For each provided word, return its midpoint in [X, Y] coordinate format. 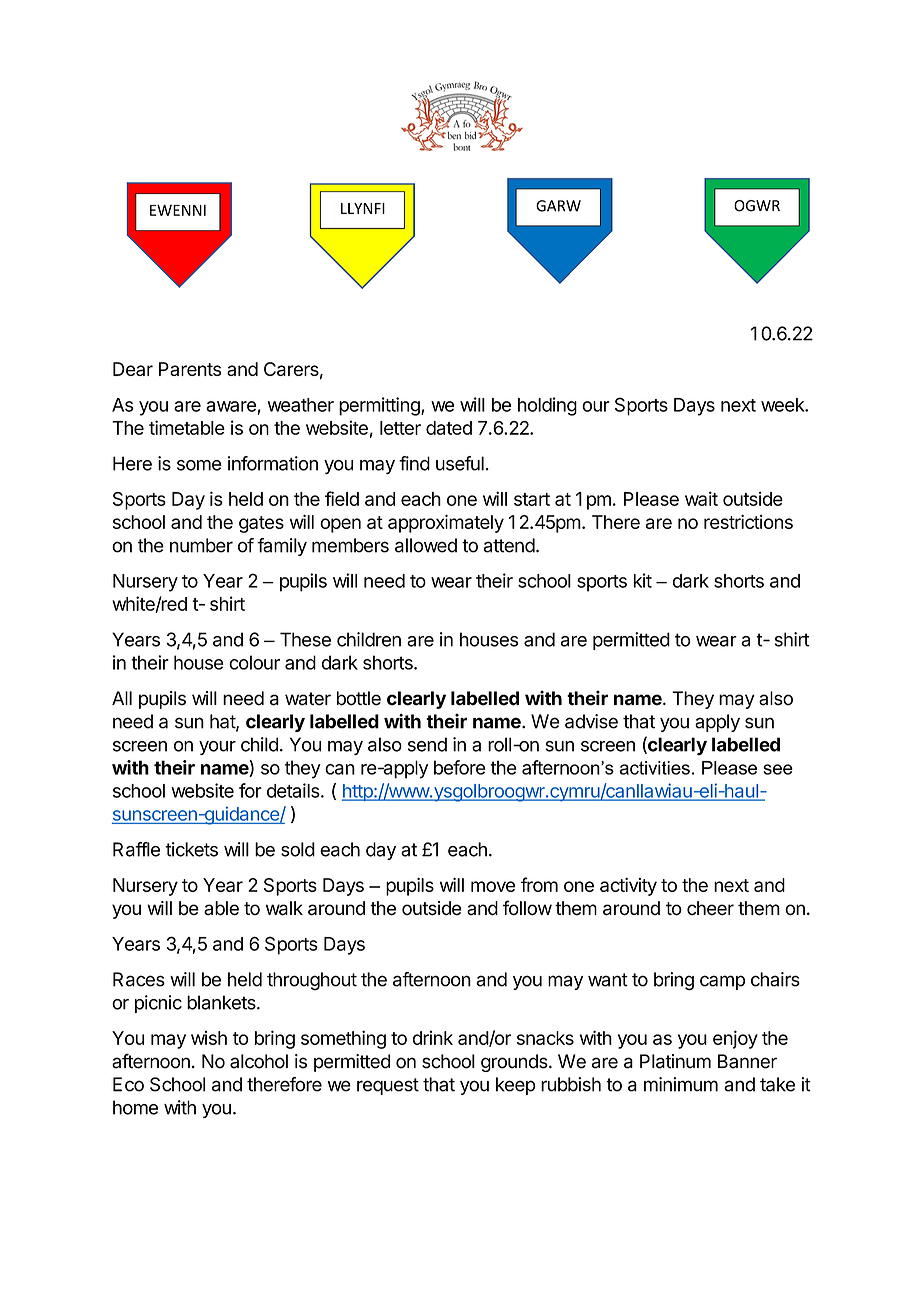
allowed [426, 545]
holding [547, 406]
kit [643, 580]
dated [449, 428]
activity [628, 887]
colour [254, 662]
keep [516, 1086]
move [493, 886]
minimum [681, 1084]
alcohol [259, 1061]
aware [231, 406]
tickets [191, 849]
